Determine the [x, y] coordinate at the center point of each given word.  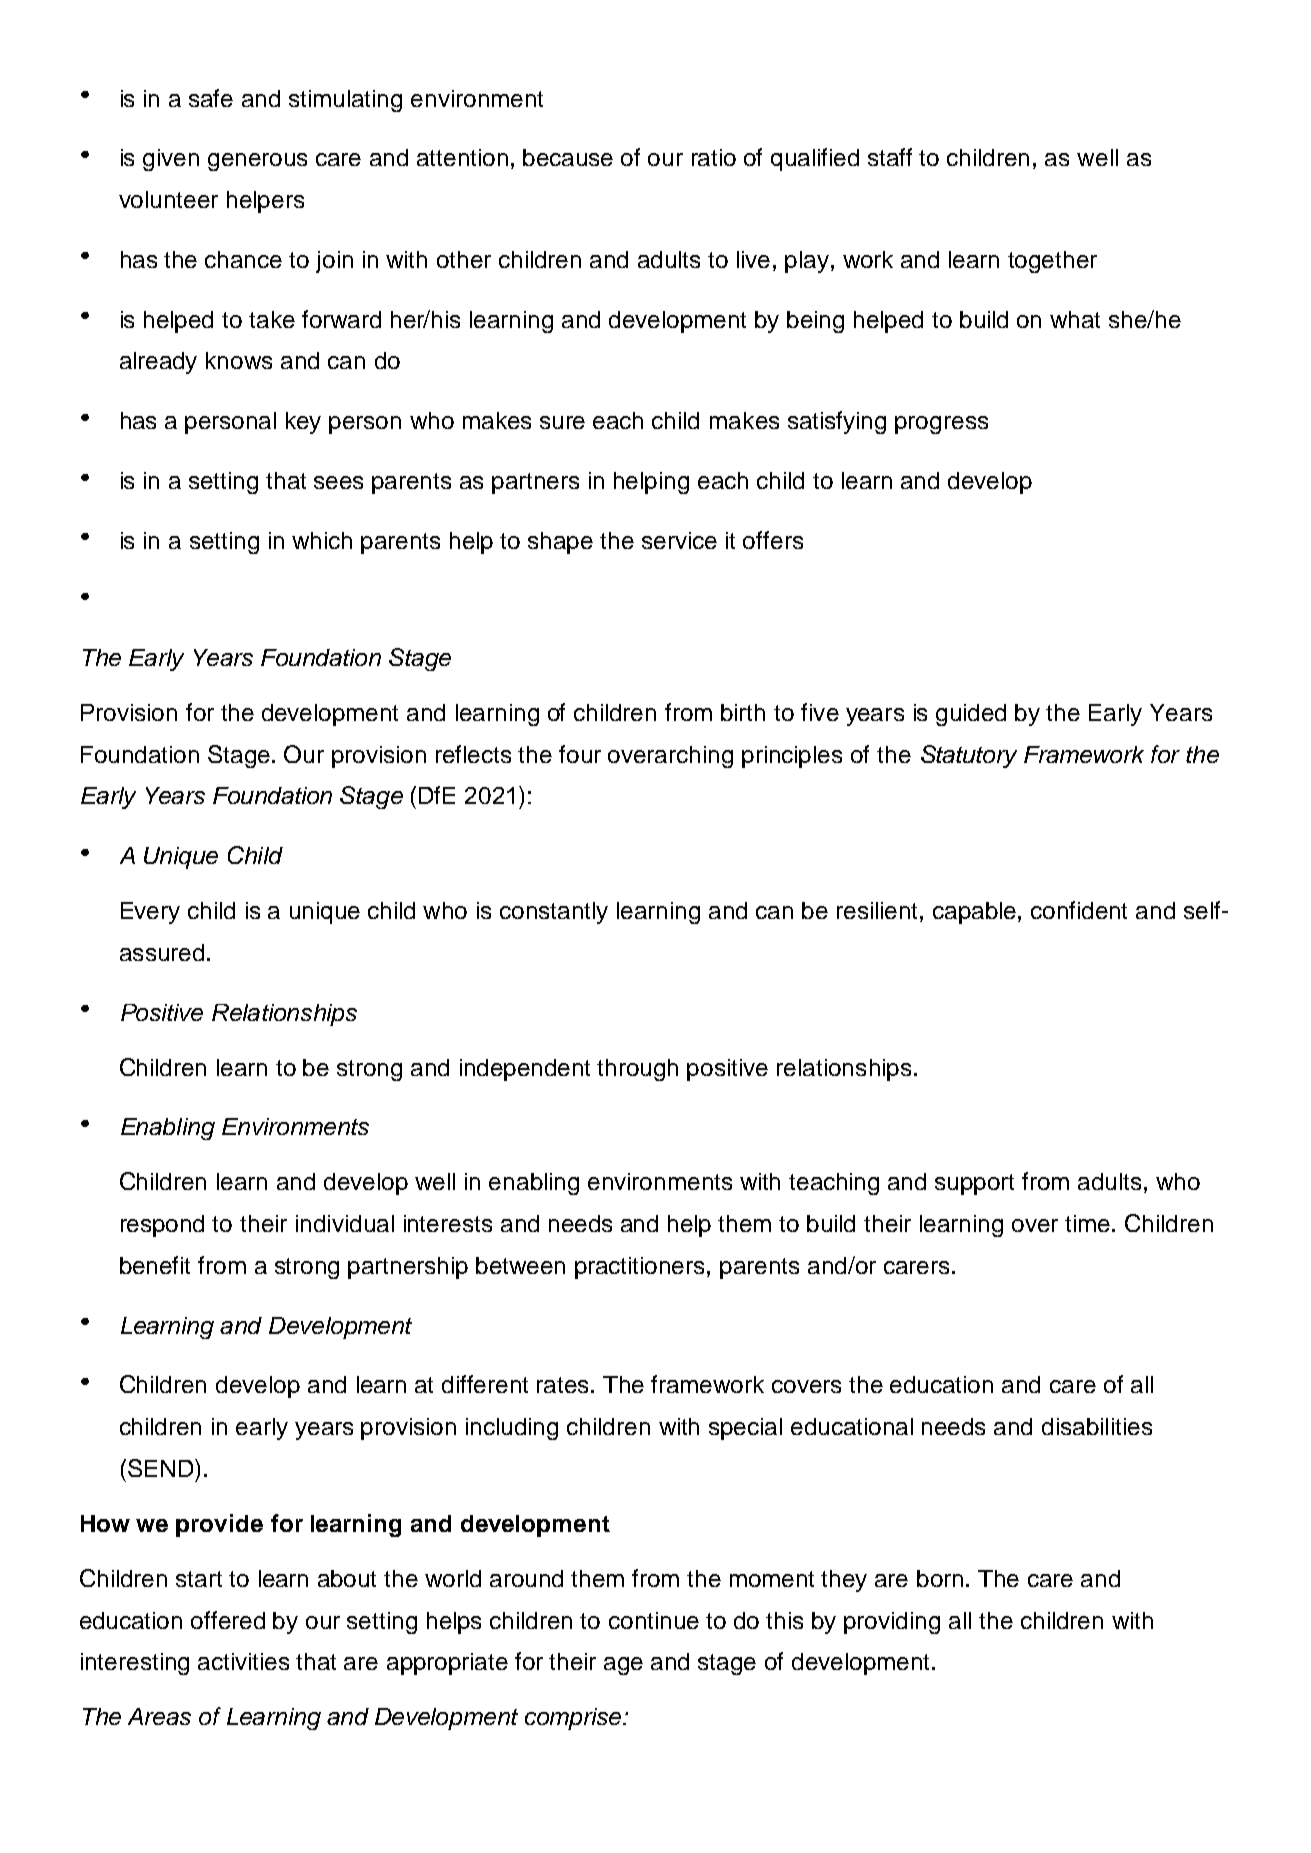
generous [257, 162]
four [580, 754]
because [568, 157]
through [637, 1070]
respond [162, 1226]
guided [971, 715]
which [322, 540]
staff [890, 157]
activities [243, 1661]
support [974, 1184]
